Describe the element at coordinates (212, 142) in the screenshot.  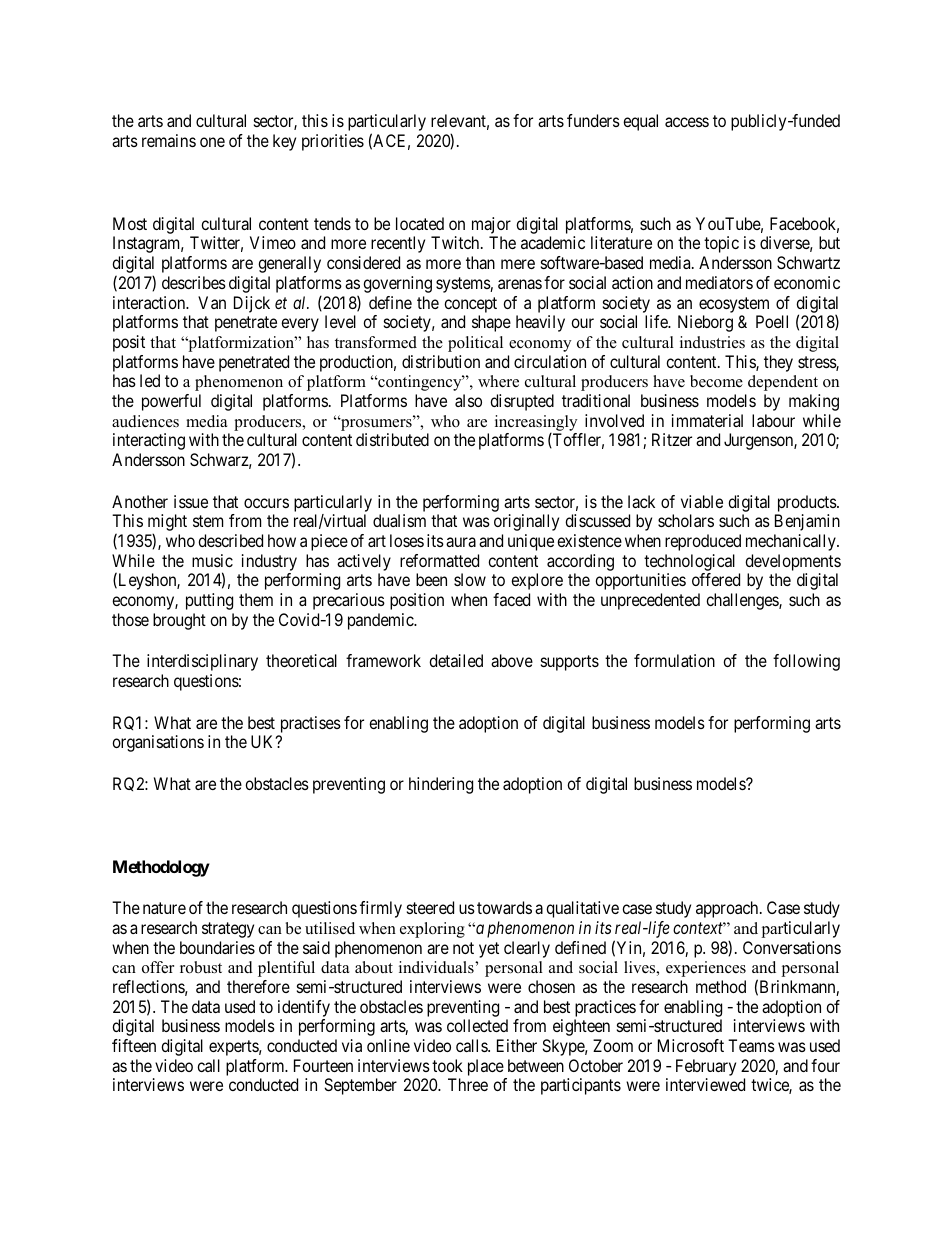
I see `one` at that location.
